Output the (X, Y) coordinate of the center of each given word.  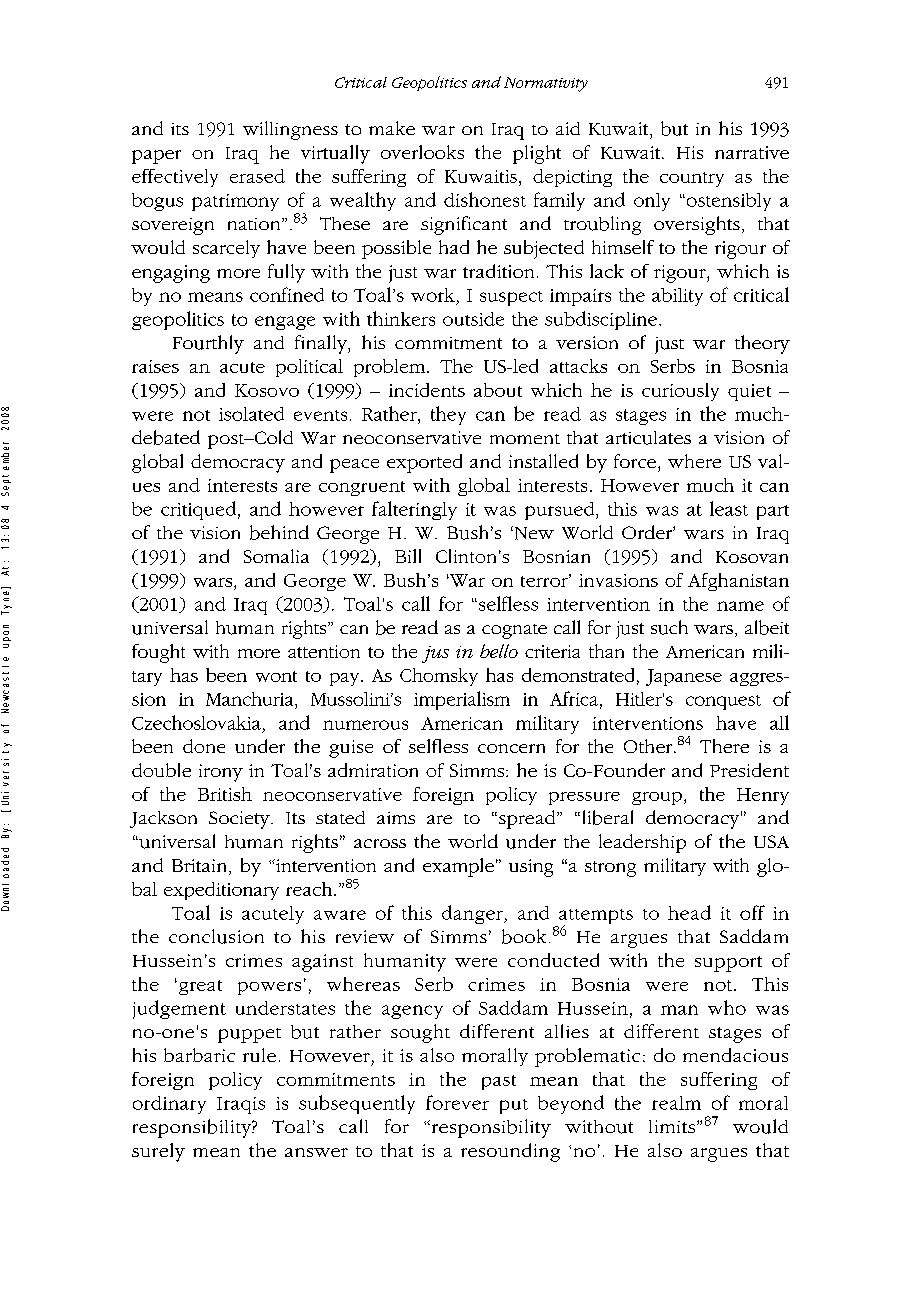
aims (396, 818)
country (692, 179)
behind (279, 532)
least (729, 508)
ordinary (169, 1105)
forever (457, 1102)
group (658, 798)
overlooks (422, 152)
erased (257, 176)
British (225, 794)
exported (424, 463)
